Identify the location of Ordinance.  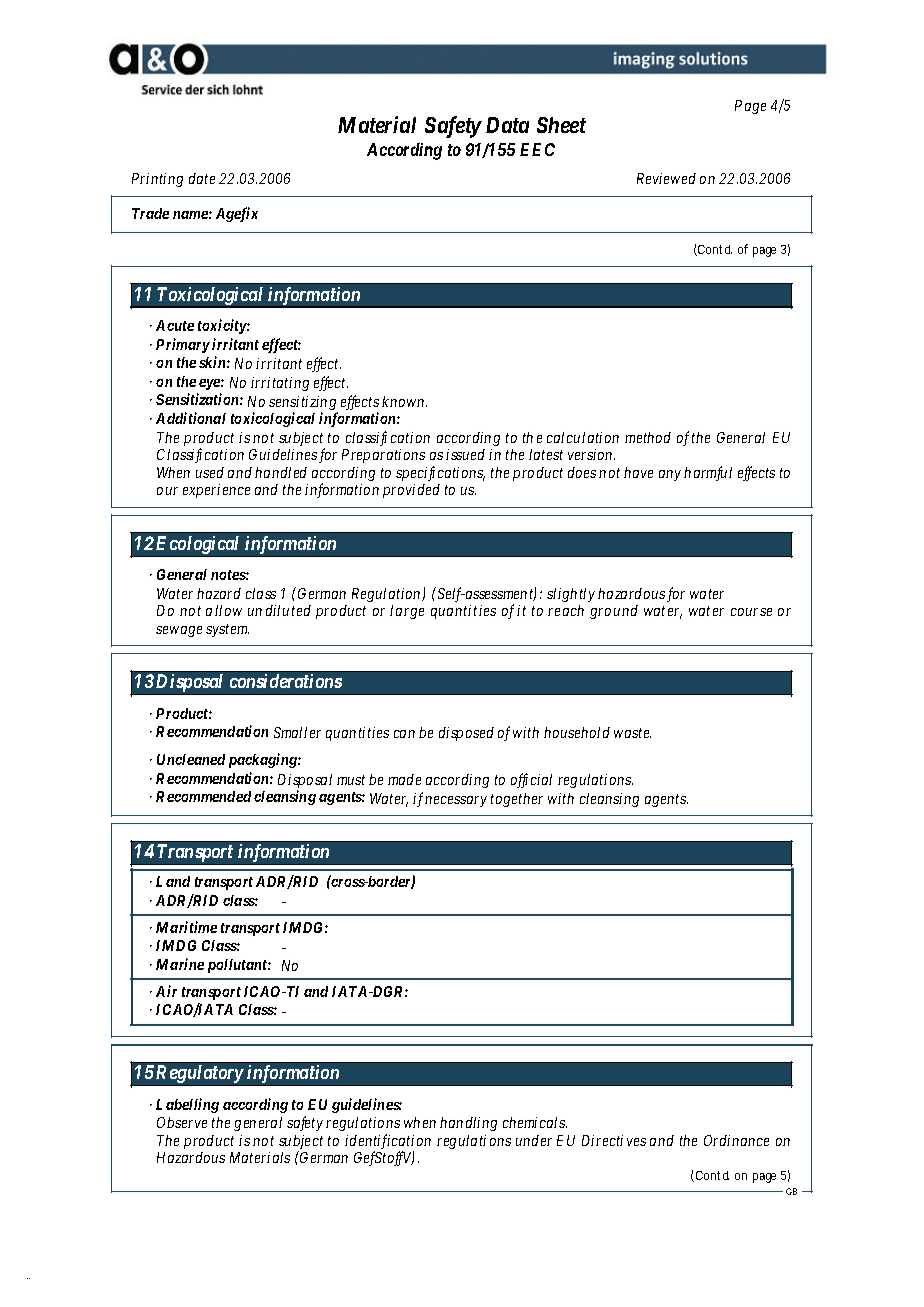
(736, 1140).
